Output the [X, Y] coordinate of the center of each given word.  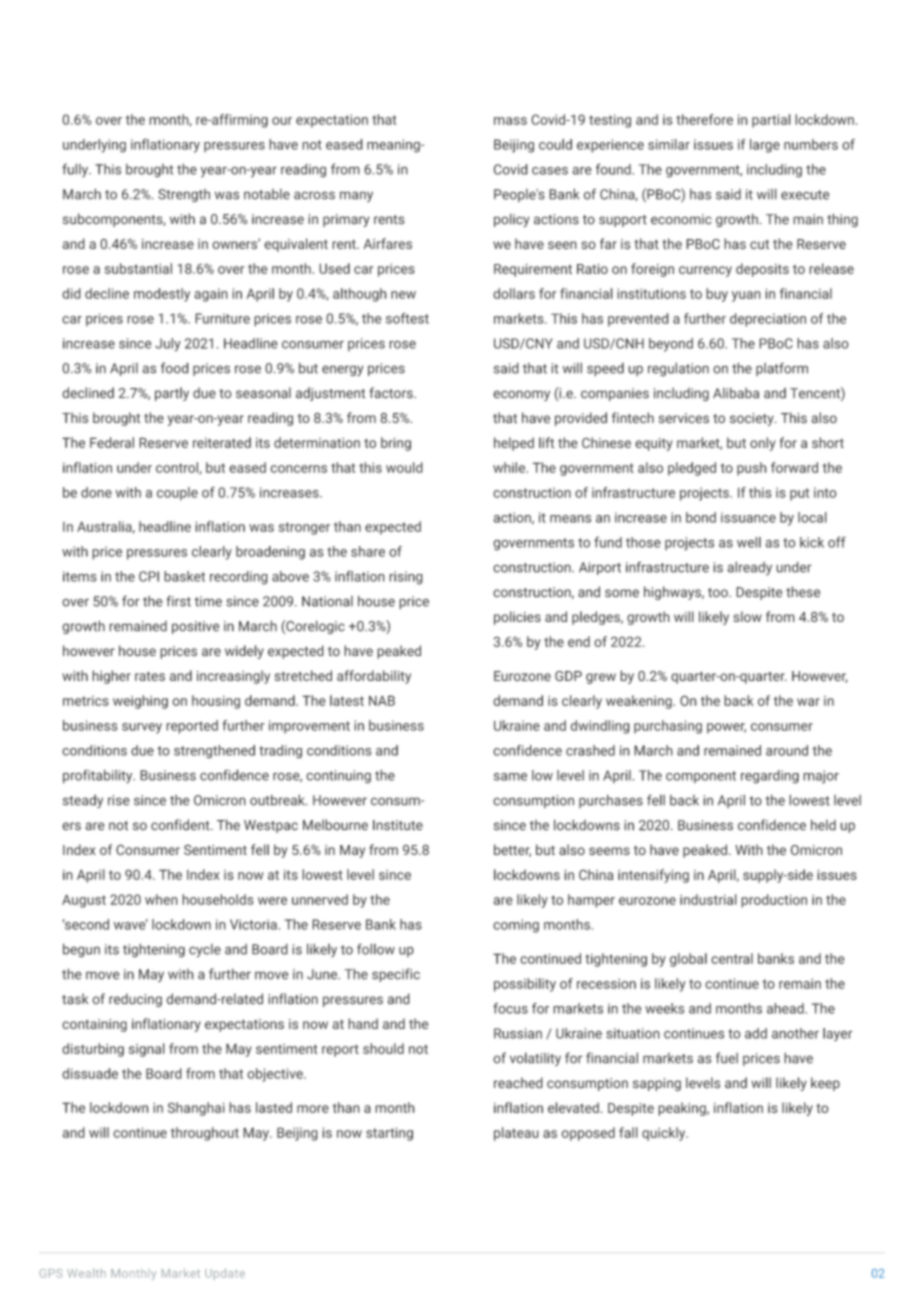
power [726, 728]
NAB [382, 700]
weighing [140, 702]
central [732, 958]
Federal [112, 442]
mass [510, 121]
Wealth [86, 1273]
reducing [135, 1000]
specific [396, 975]
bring [396, 444]
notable [267, 194]
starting [389, 1134]
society [753, 419]
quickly [665, 1134]
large [765, 146]
